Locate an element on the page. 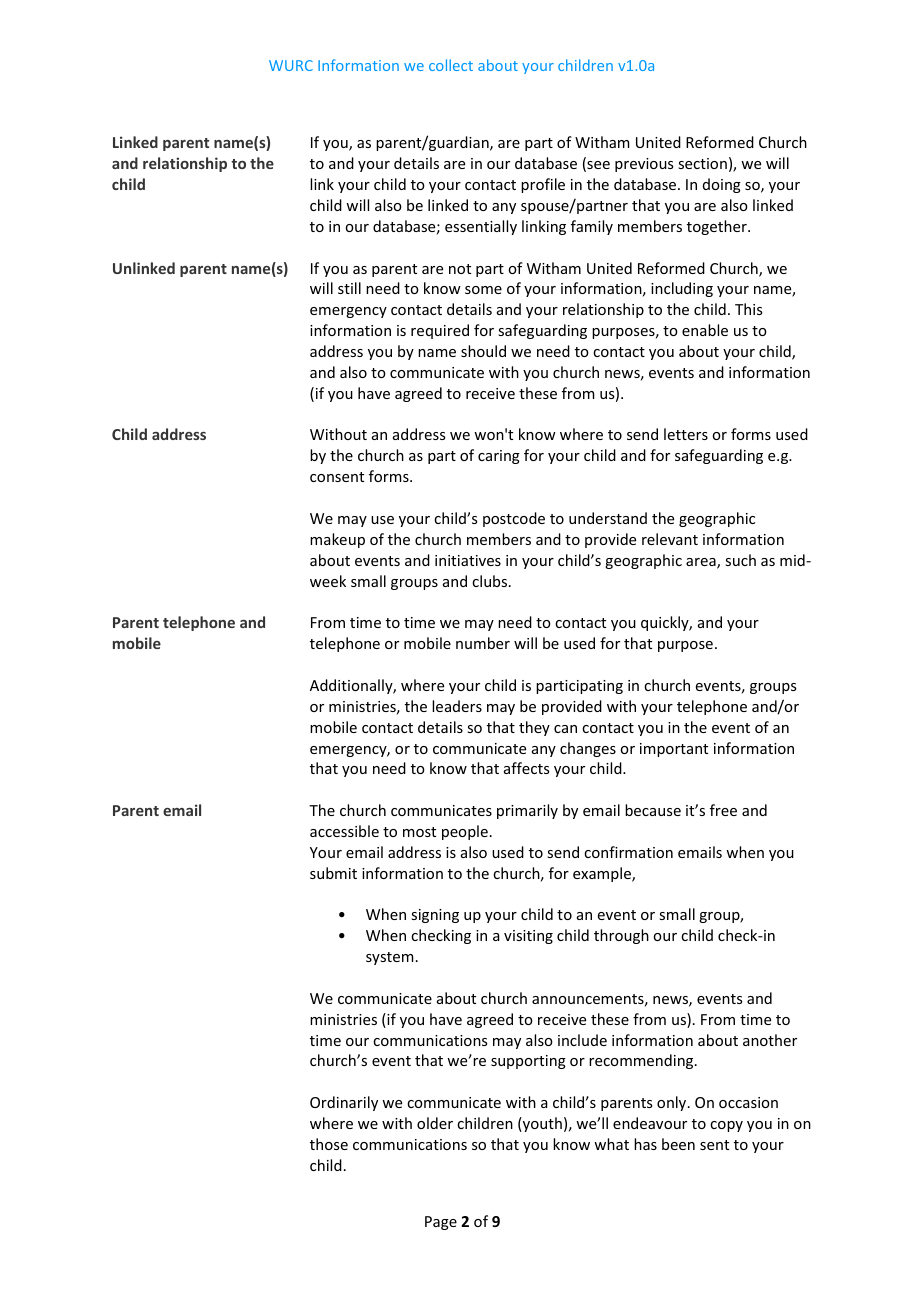 The image size is (924, 1308). required is located at coordinates (440, 331).
